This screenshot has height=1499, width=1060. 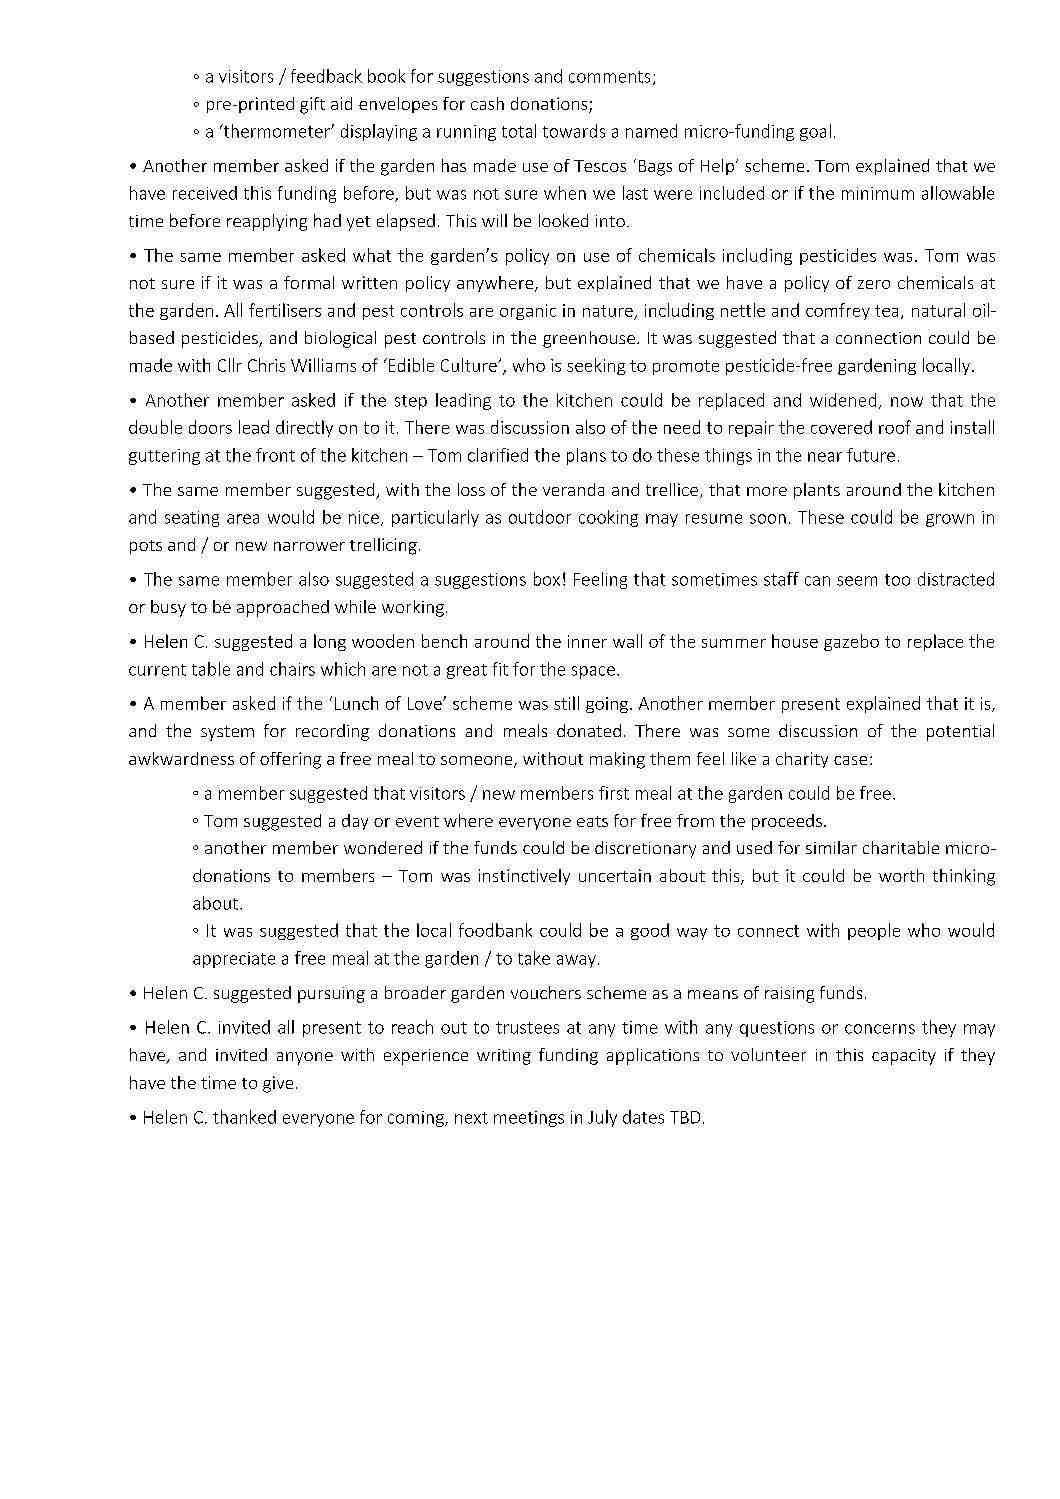 I want to click on box, so click(x=547, y=579).
